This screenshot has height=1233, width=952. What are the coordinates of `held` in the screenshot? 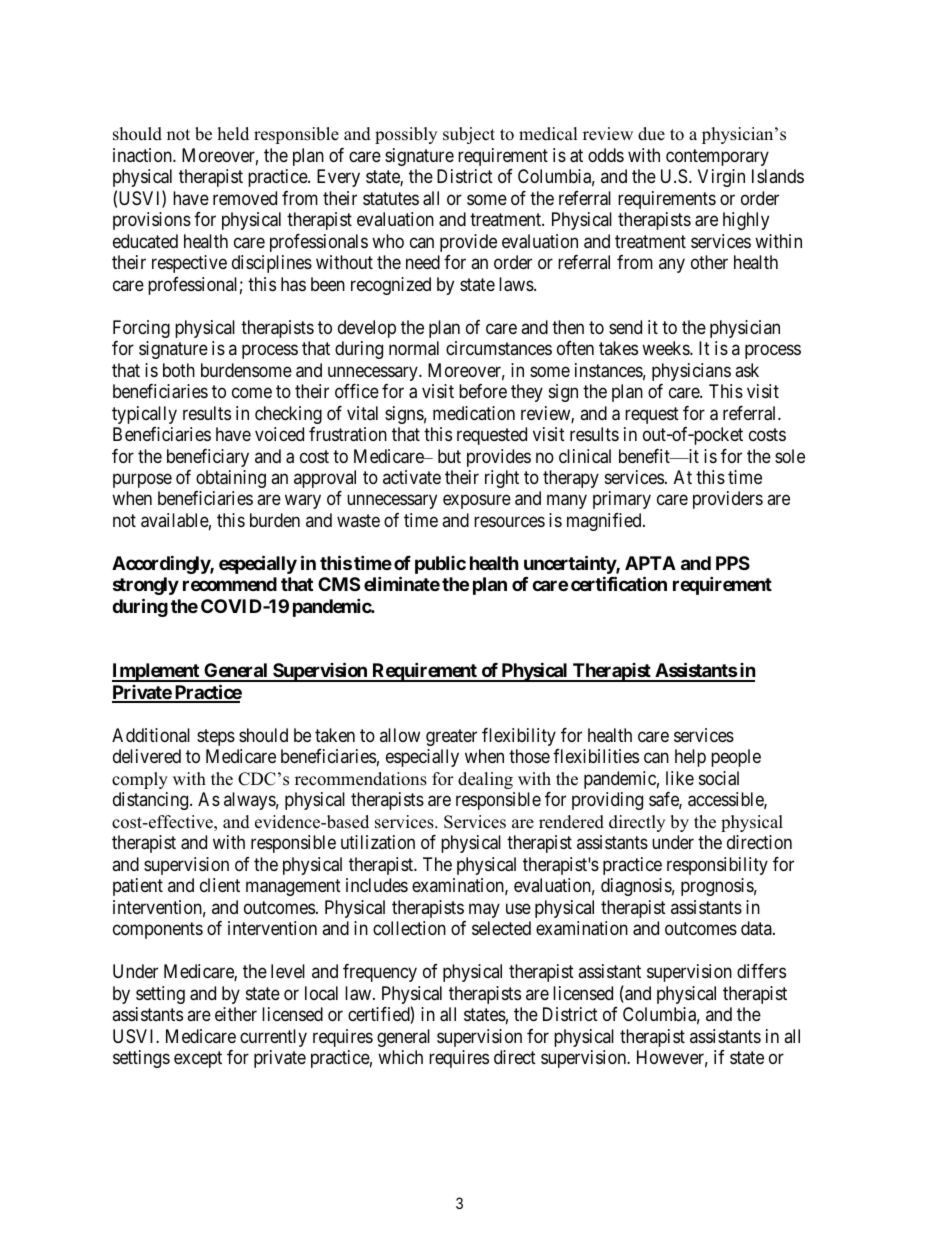 It's located at (233, 134).
